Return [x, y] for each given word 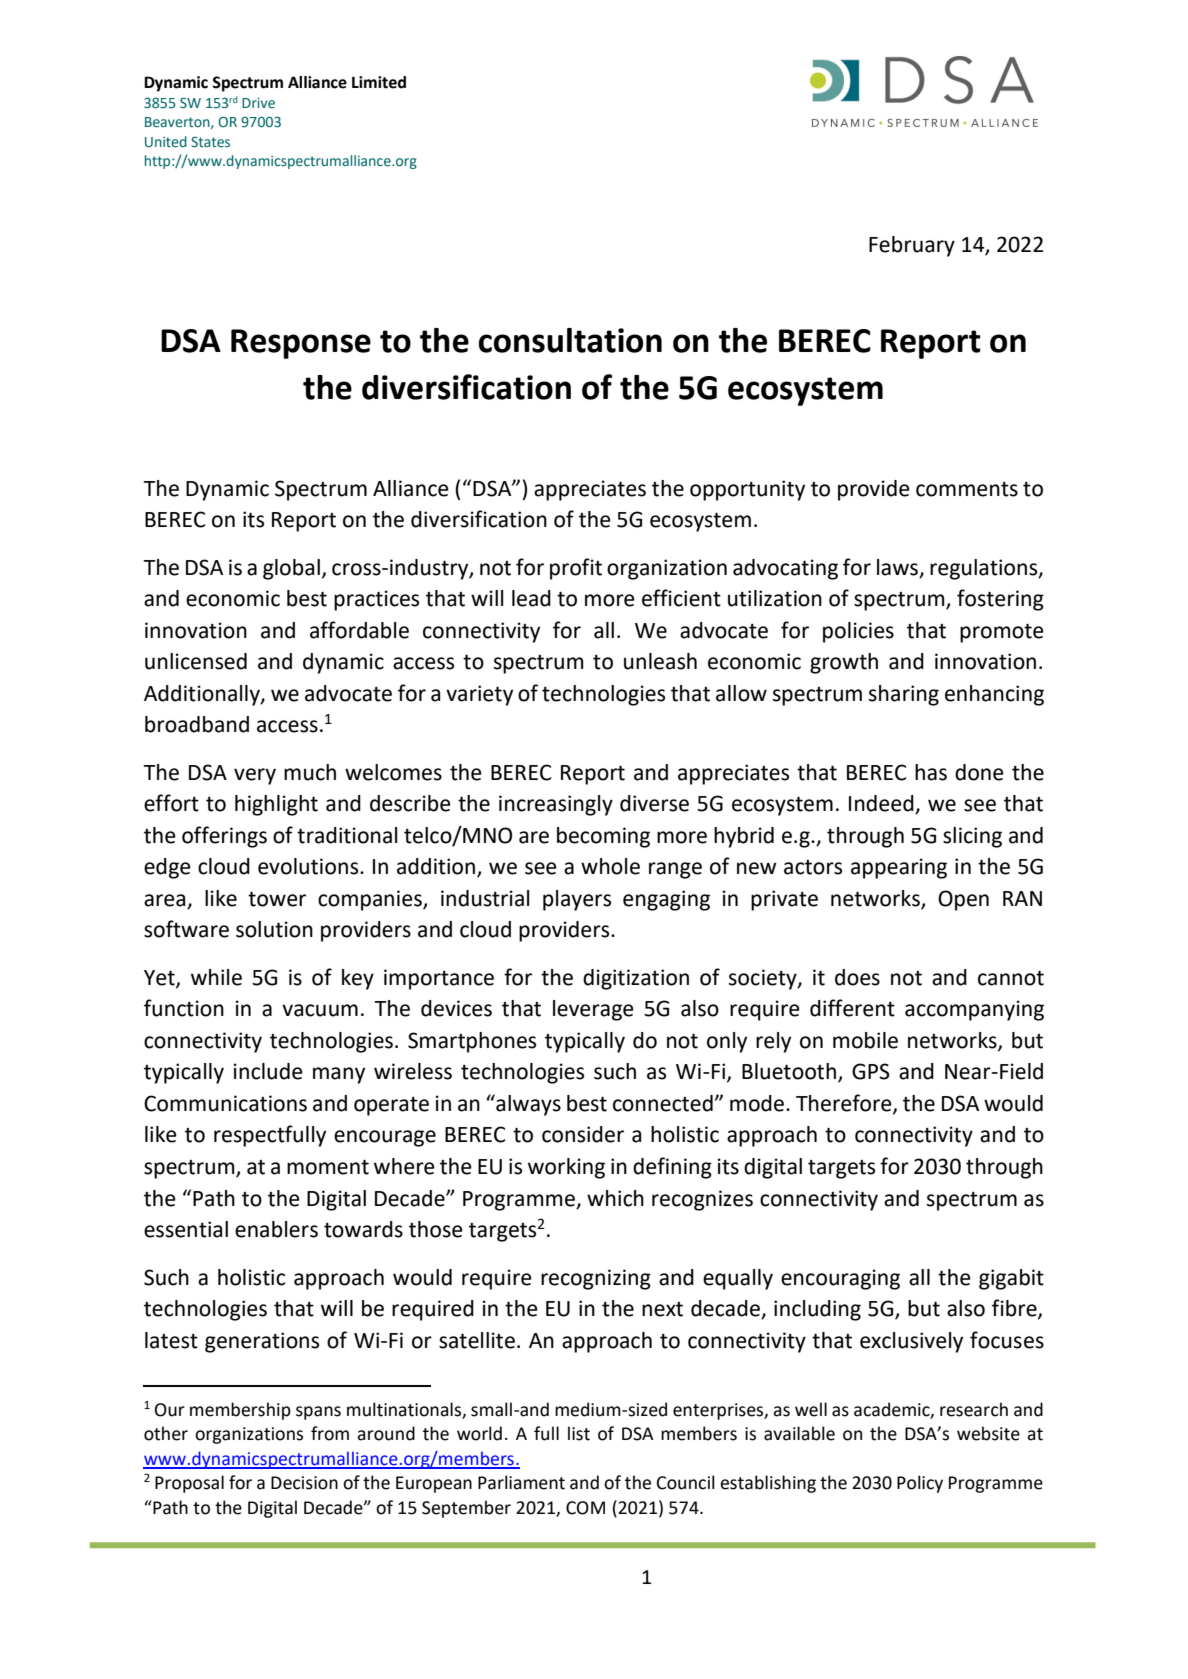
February [912, 246]
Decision [304, 1483]
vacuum [320, 1010]
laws [899, 568]
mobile [865, 1040]
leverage [593, 1010]
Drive [258, 103]
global [291, 569]
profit [576, 569]
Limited [379, 82]
